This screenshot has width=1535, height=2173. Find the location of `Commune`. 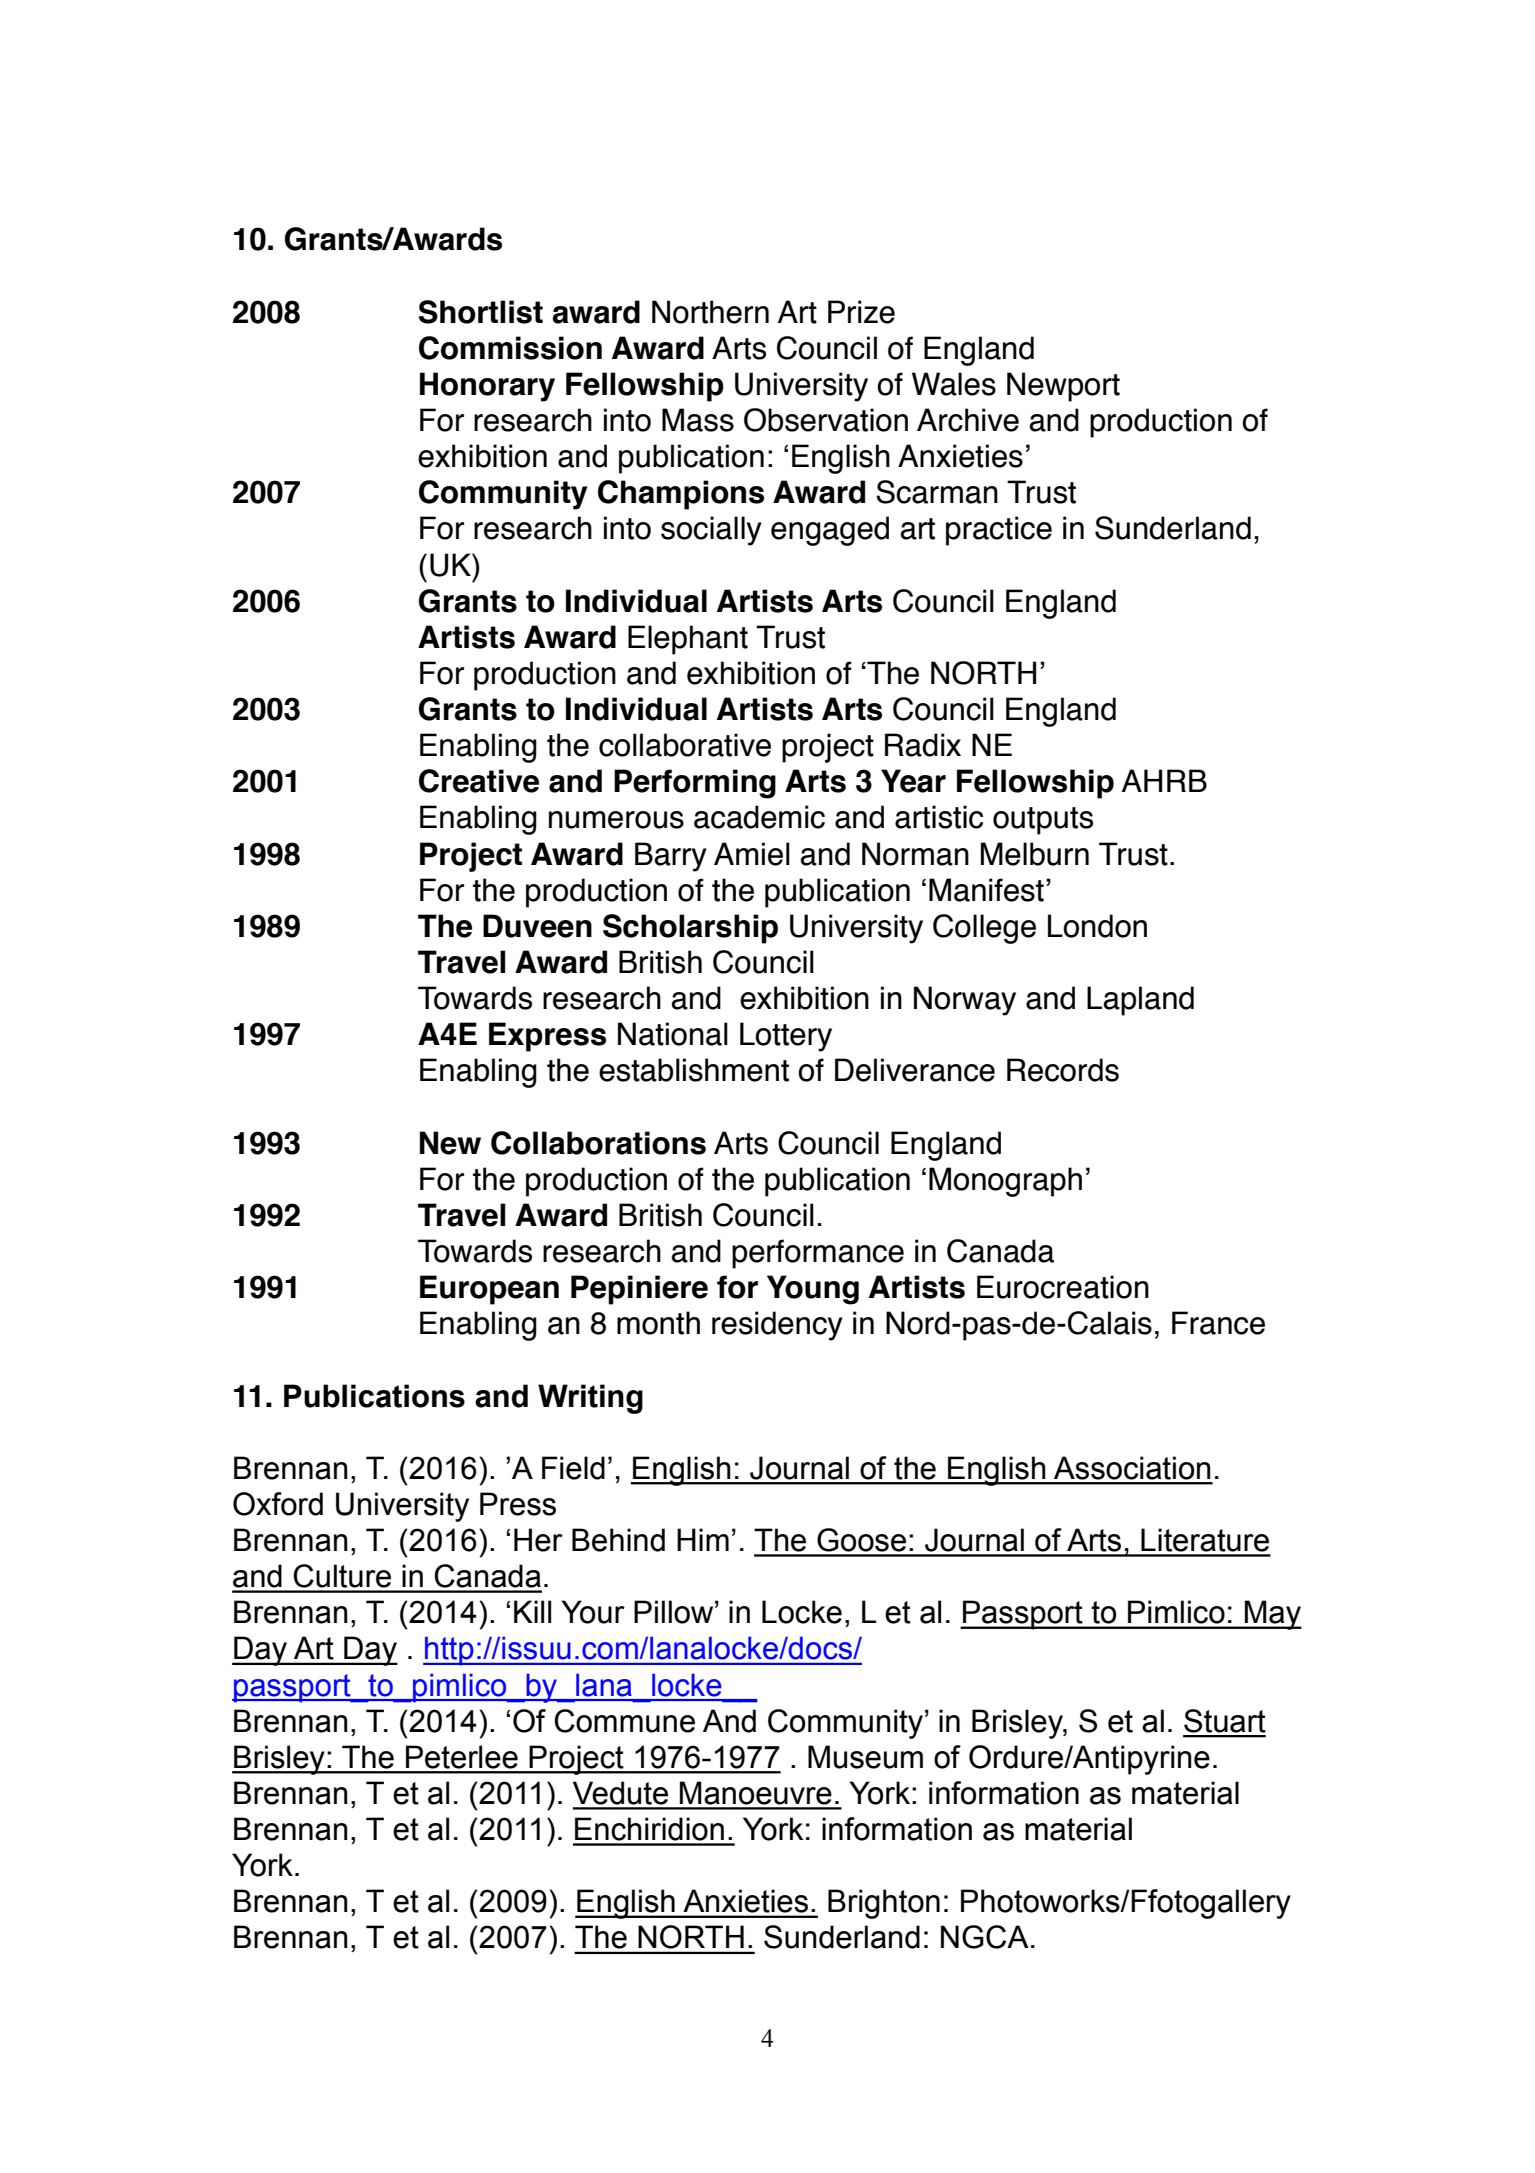

Commune is located at coordinates (624, 1721).
